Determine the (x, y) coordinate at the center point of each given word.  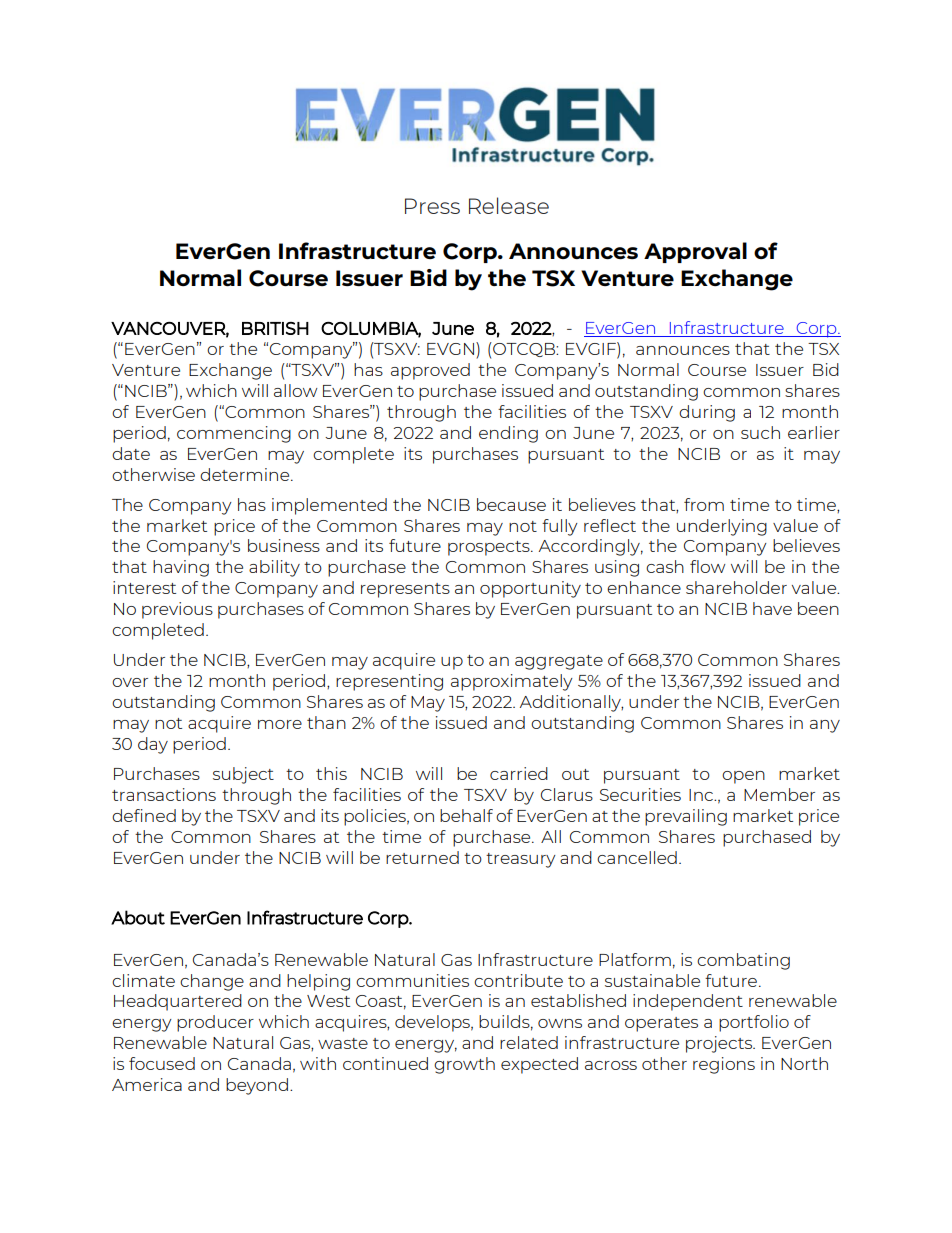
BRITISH (275, 328)
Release (509, 205)
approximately (512, 682)
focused (162, 1063)
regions (724, 1065)
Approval (695, 252)
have (772, 608)
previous (177, 610)
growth (464, 1065)
